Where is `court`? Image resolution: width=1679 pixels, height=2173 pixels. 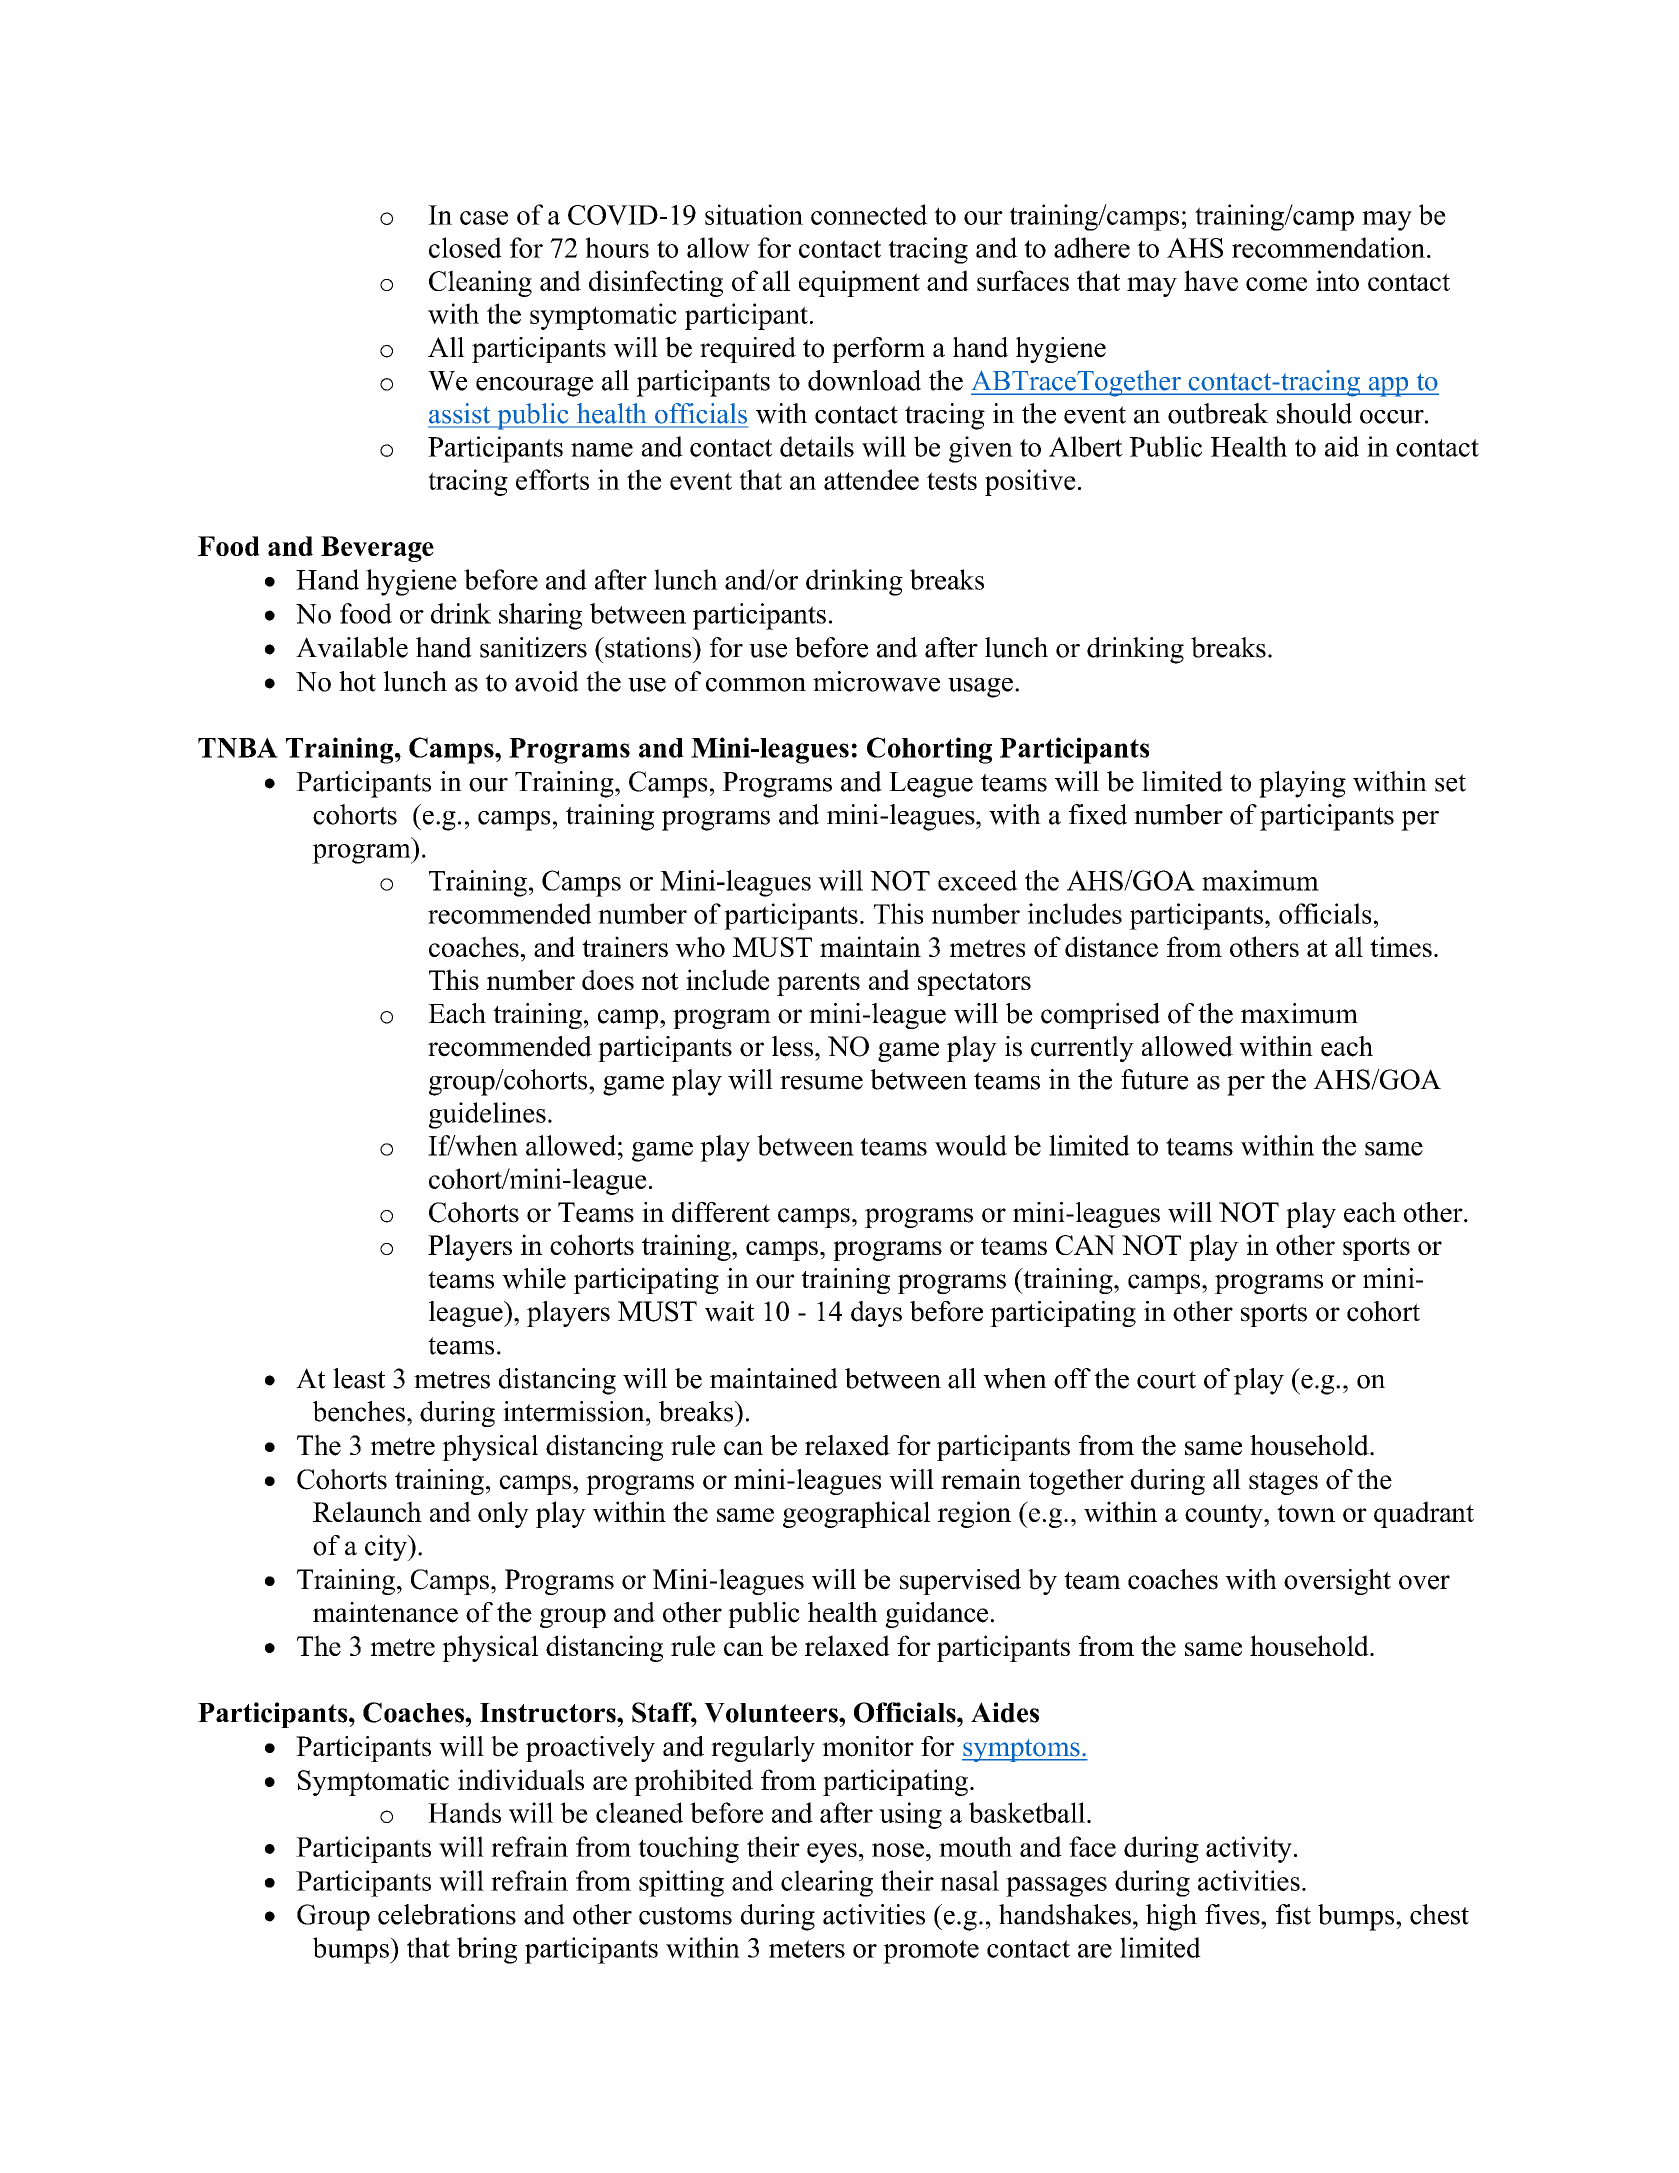 court is located at coordinates (1166, 1380).
